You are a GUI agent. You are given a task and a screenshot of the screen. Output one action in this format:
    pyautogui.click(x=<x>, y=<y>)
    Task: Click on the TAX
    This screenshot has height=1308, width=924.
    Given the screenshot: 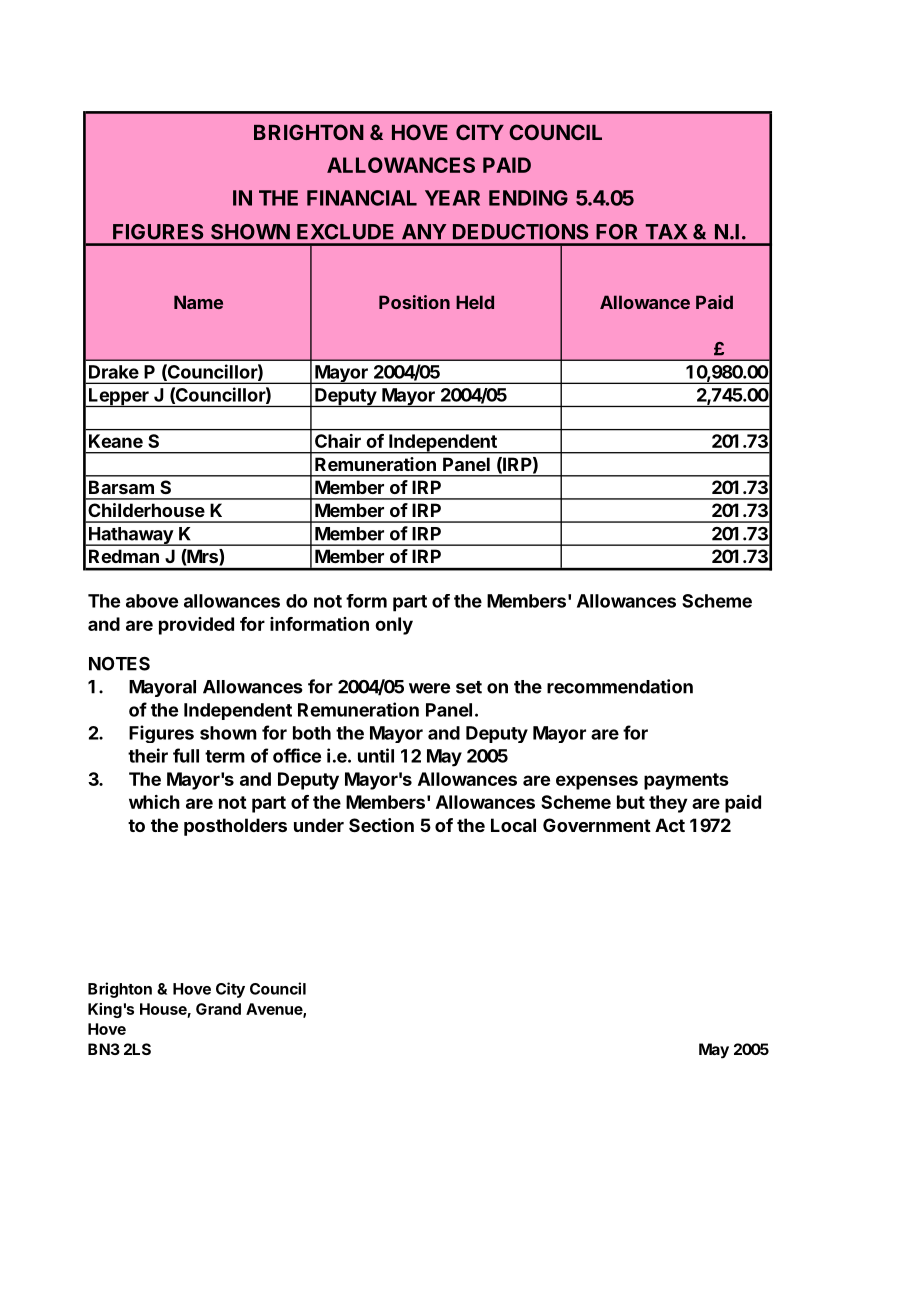 What is the action you would take?
    pyautogui.click(x=666, y=232)
